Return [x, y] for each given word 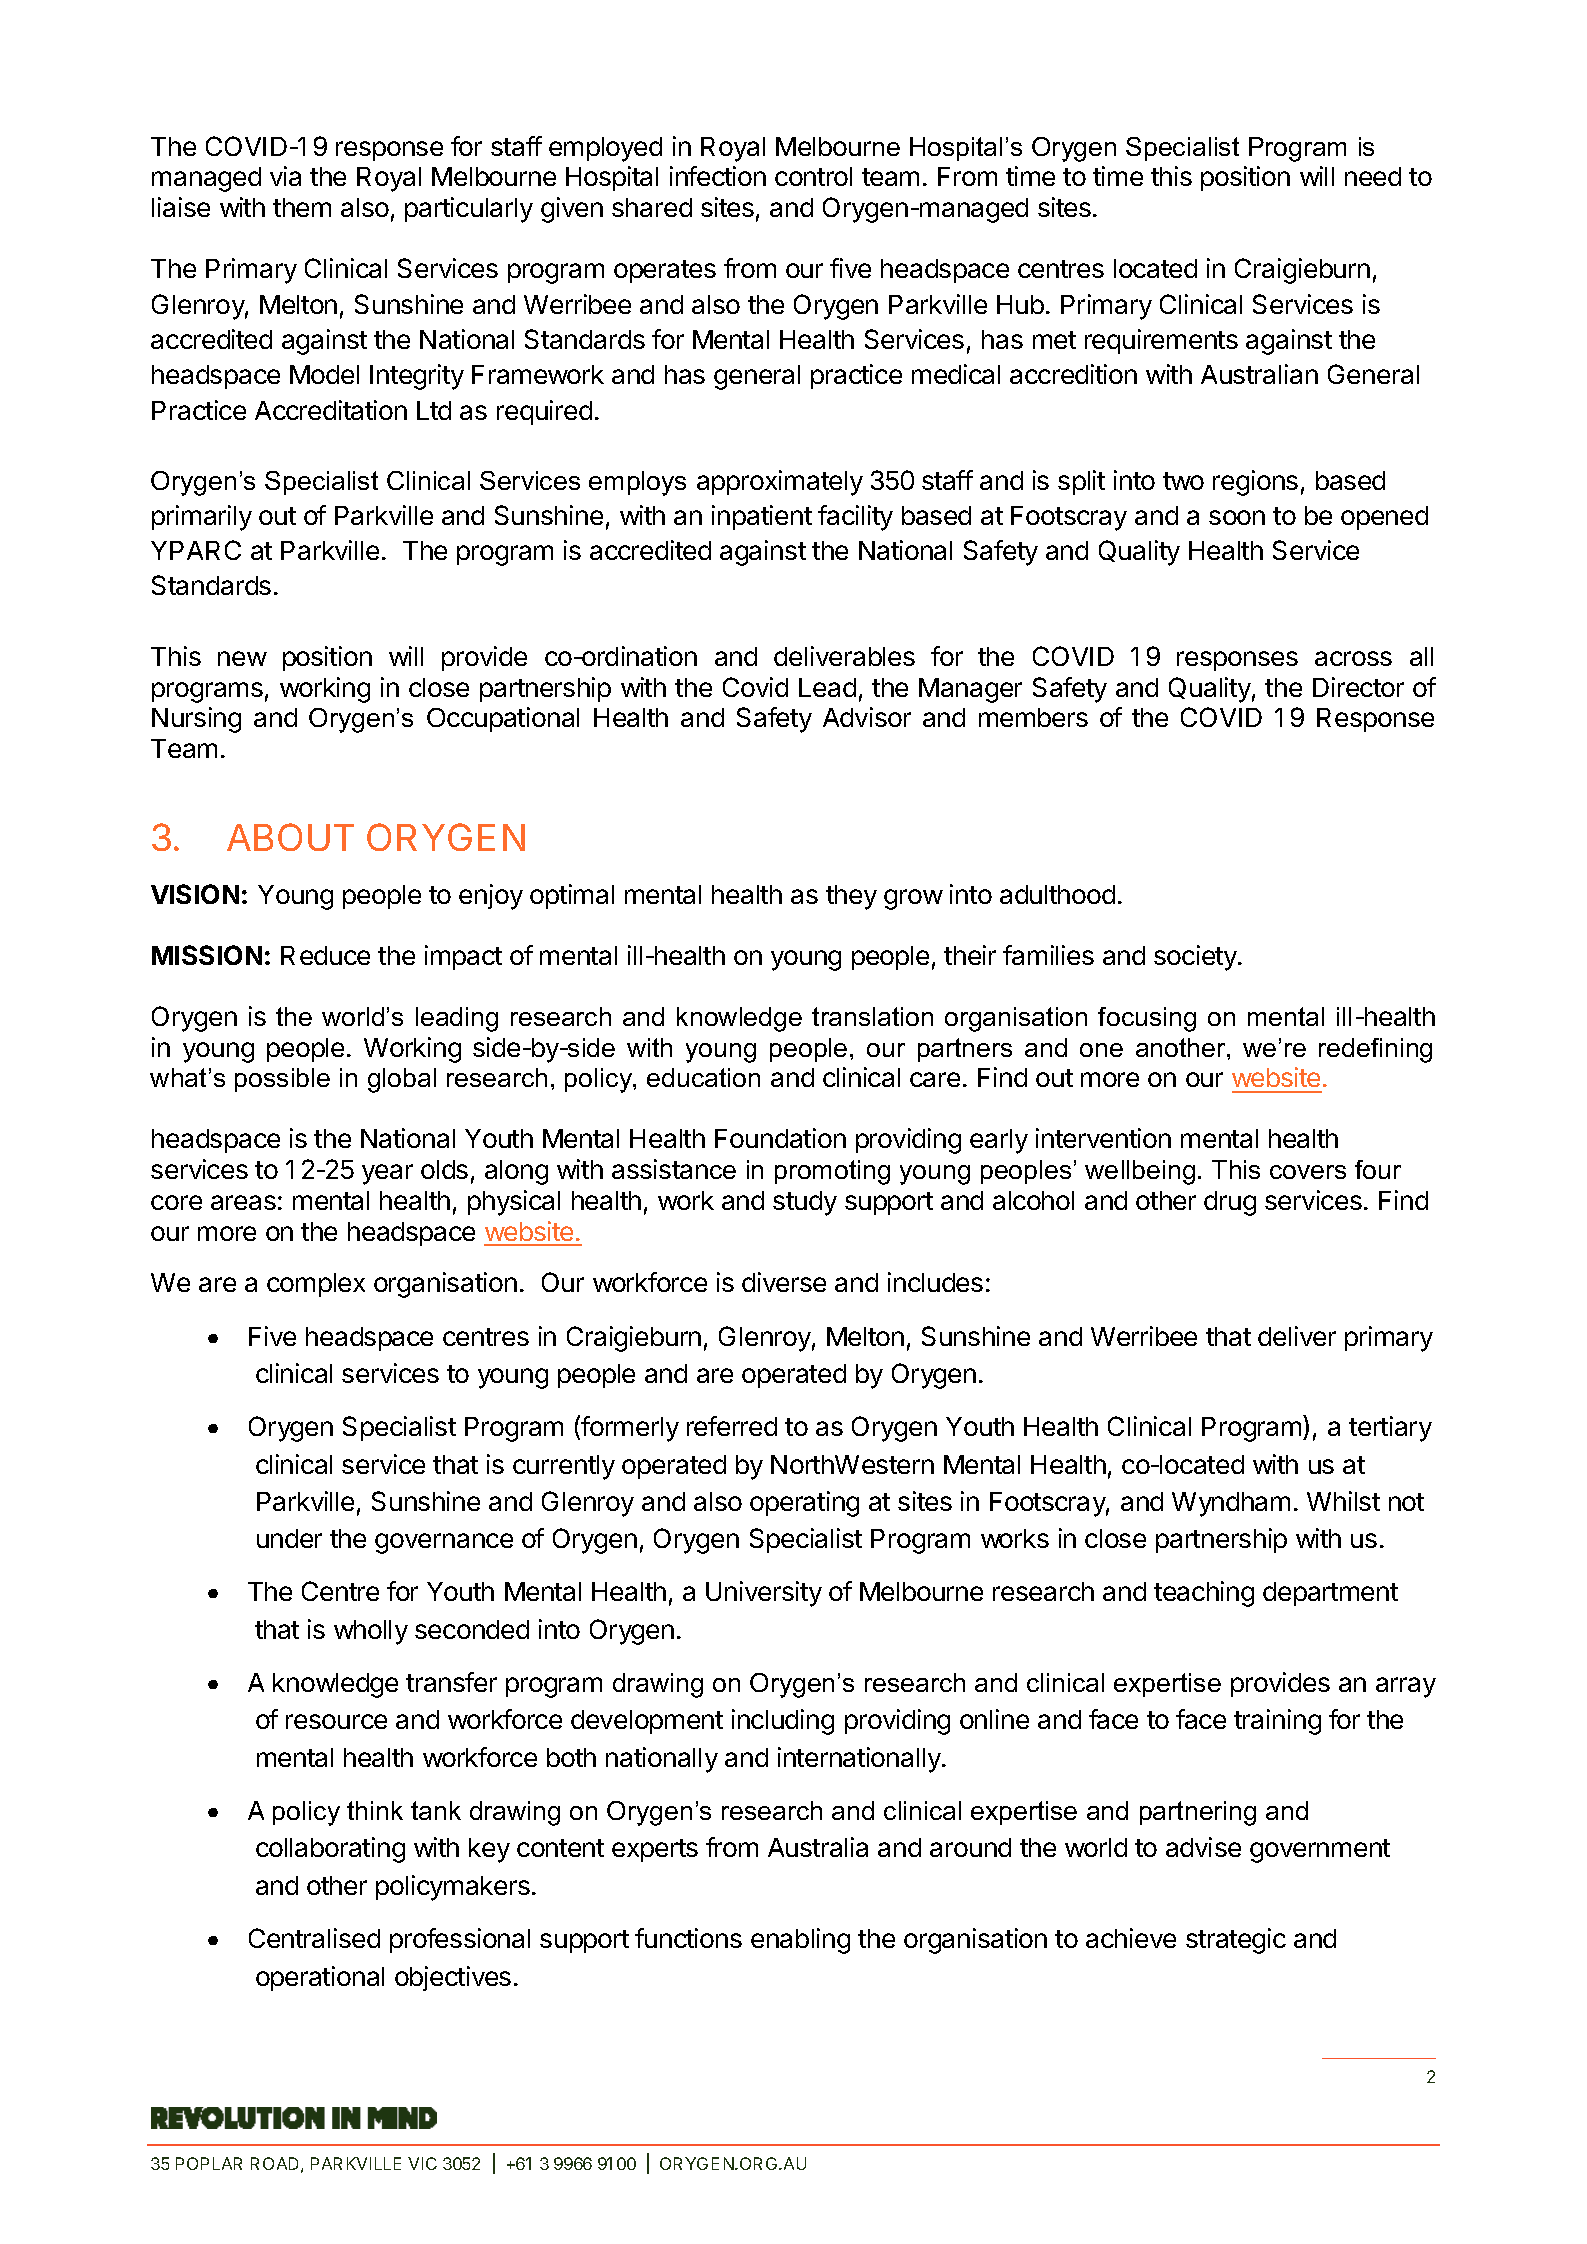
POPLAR [209, 2163]
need [1373, 176]
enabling [800, 1941]
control [813, 176]
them [302, 207]
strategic [1236, 1941]
